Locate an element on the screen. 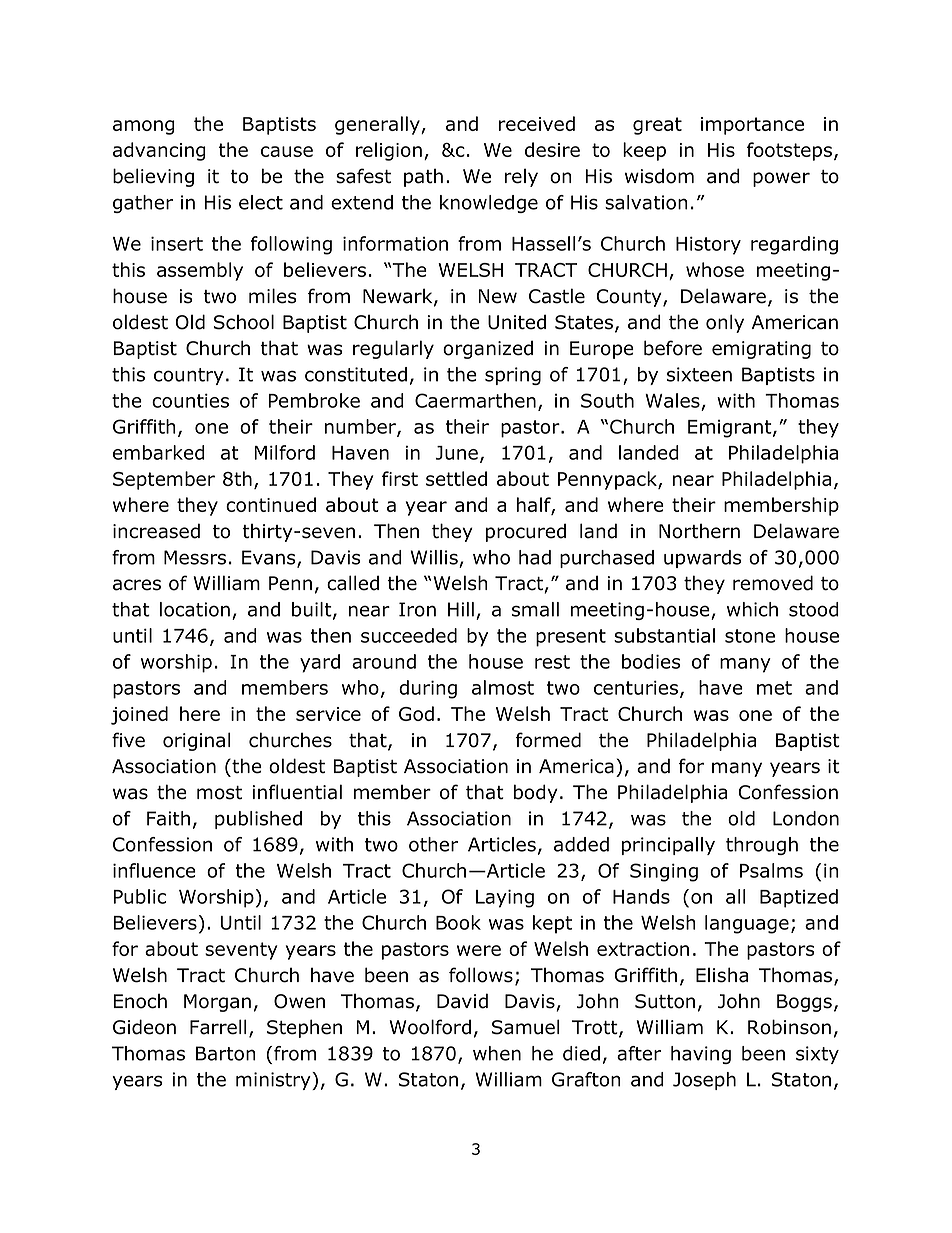 The width and height of the screenshot is (952, 1233). Wales is located at coordinates (672, 400).
